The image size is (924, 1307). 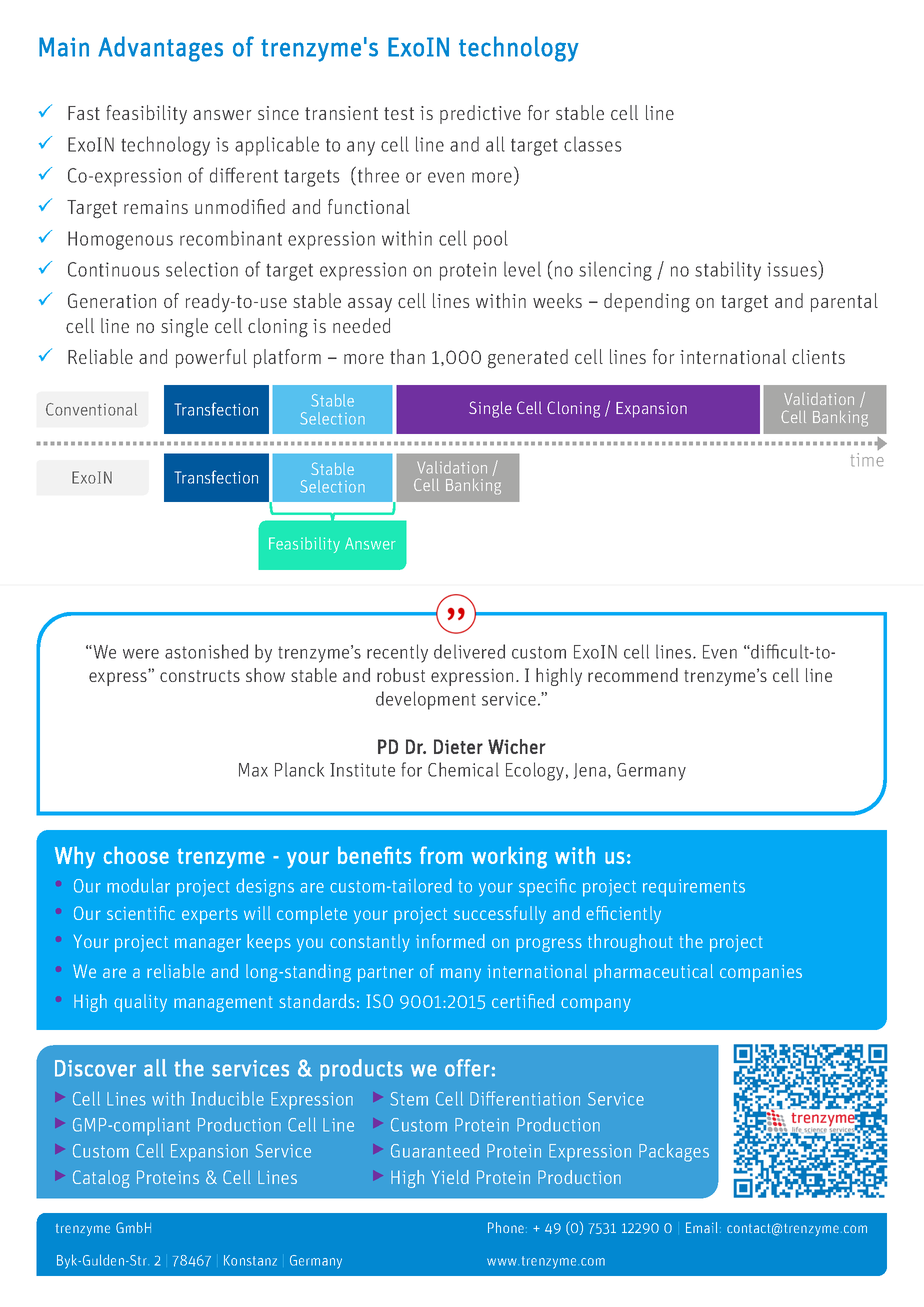 I want to click on successfully, so click(x=500, y=915).
